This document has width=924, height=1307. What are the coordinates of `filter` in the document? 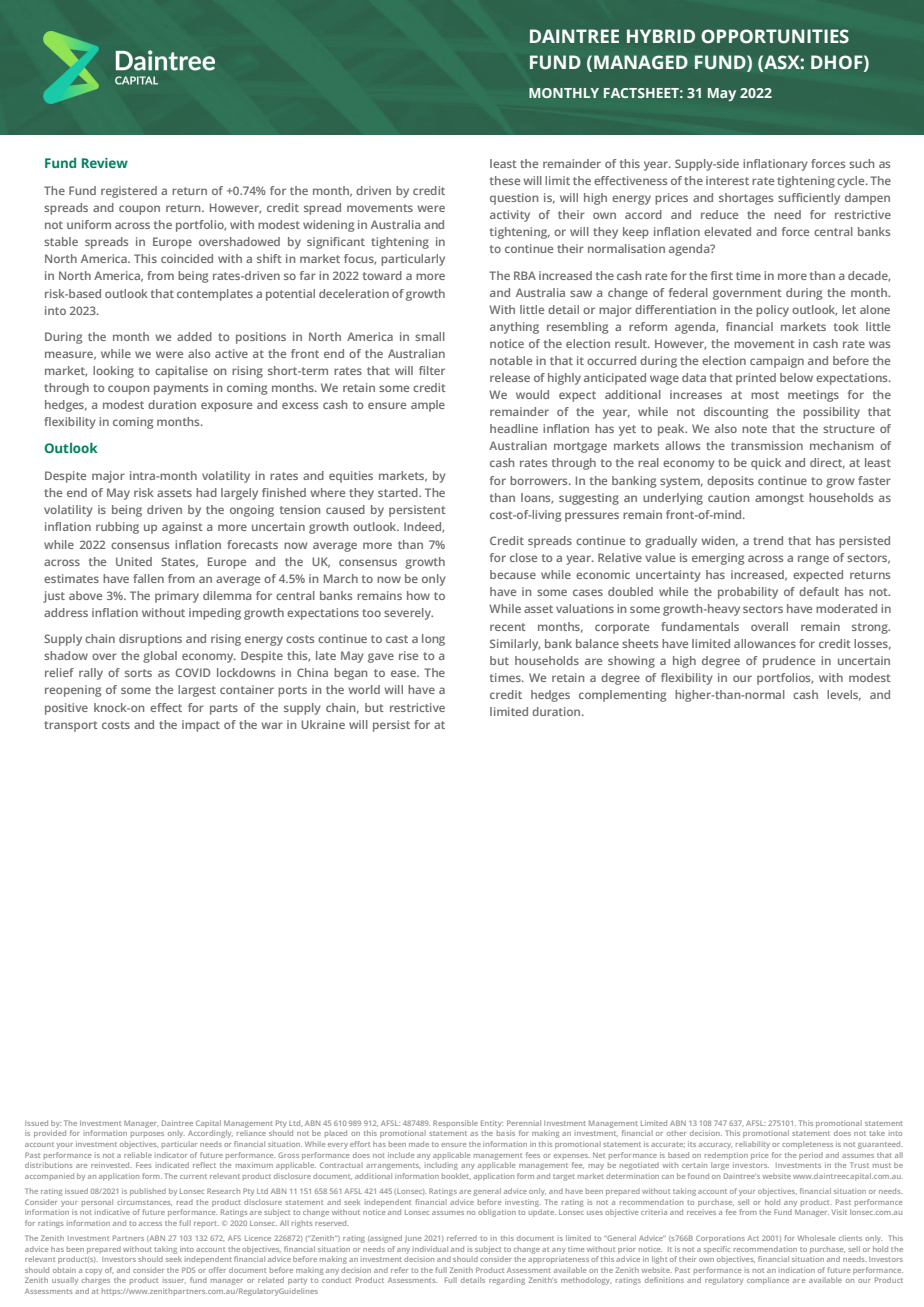 It's located at (432, 370).
